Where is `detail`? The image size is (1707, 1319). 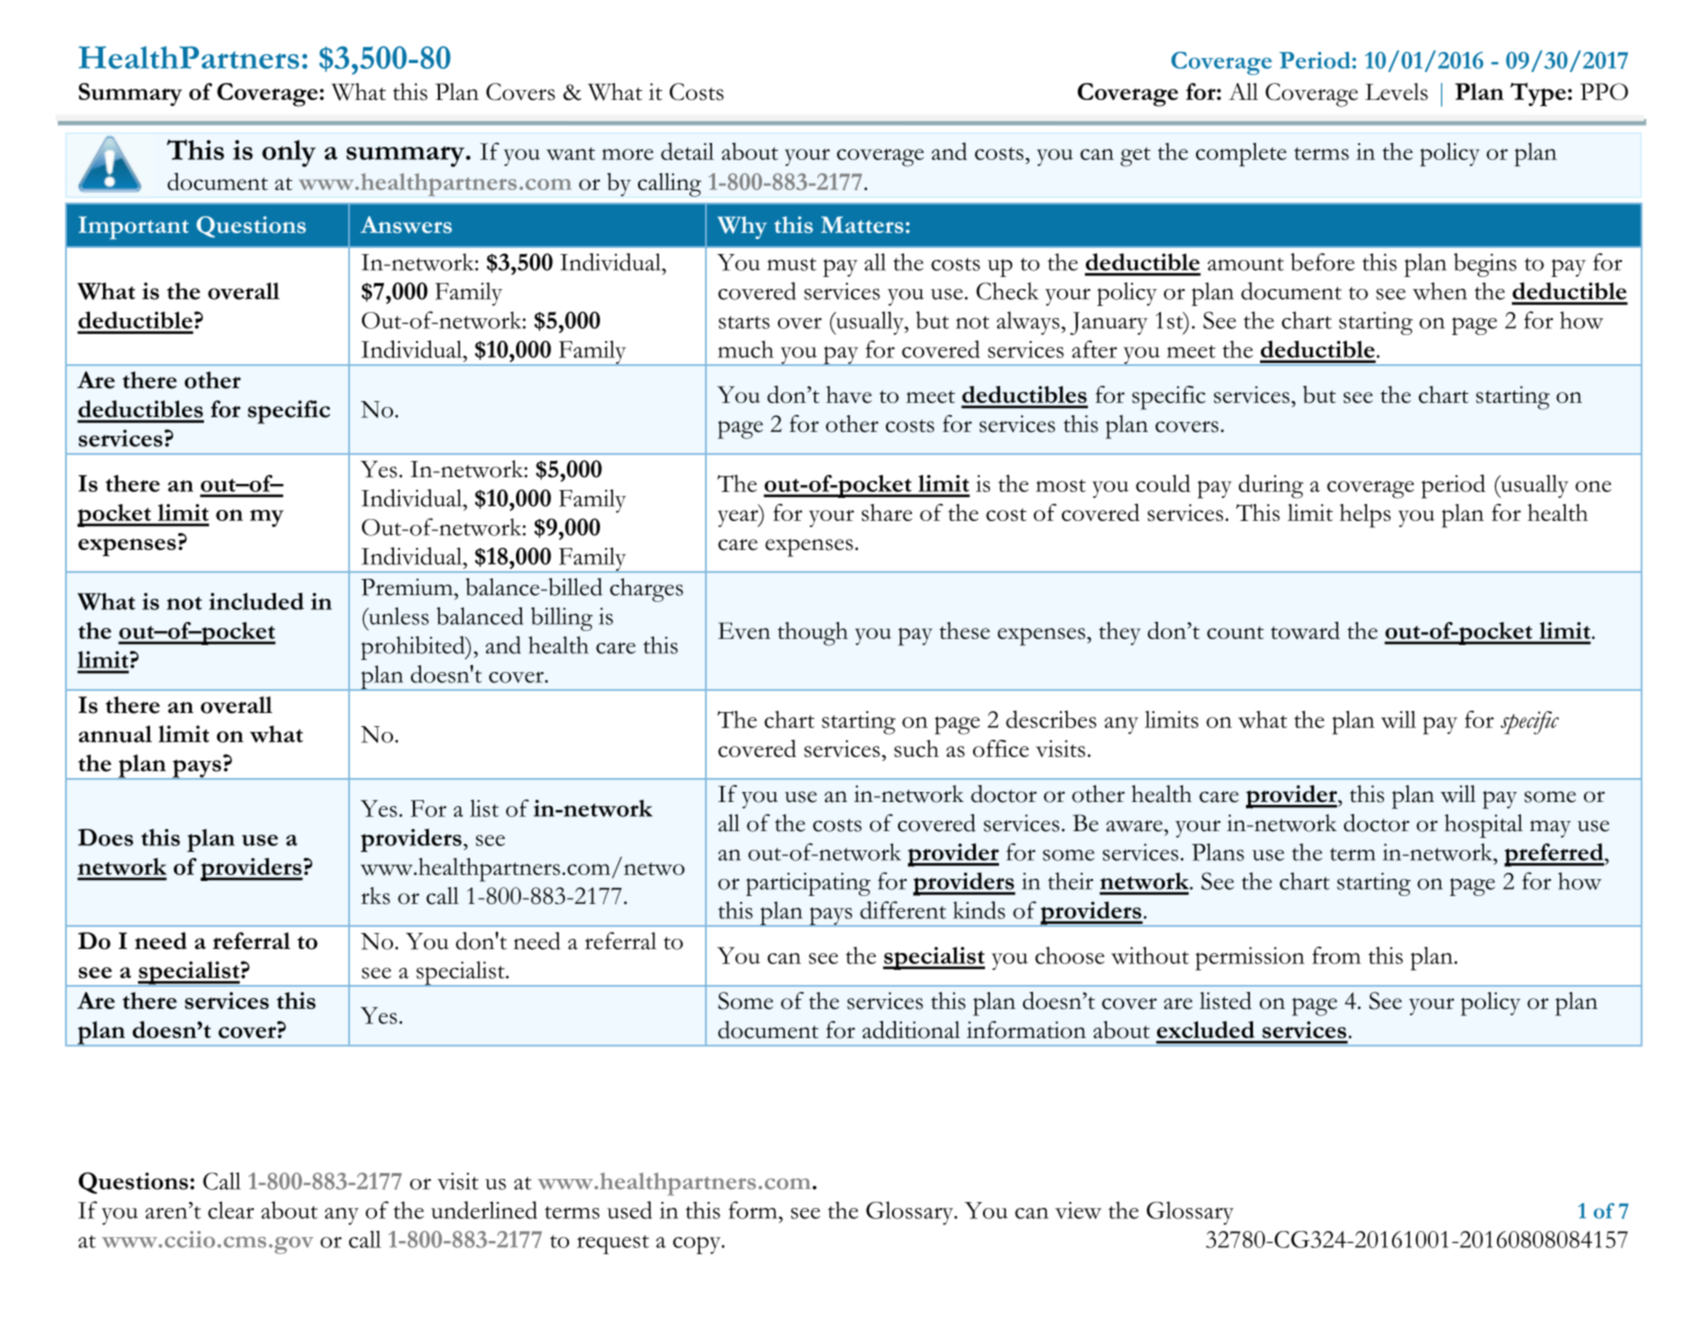 detail is located at coordinates (687, 151).
